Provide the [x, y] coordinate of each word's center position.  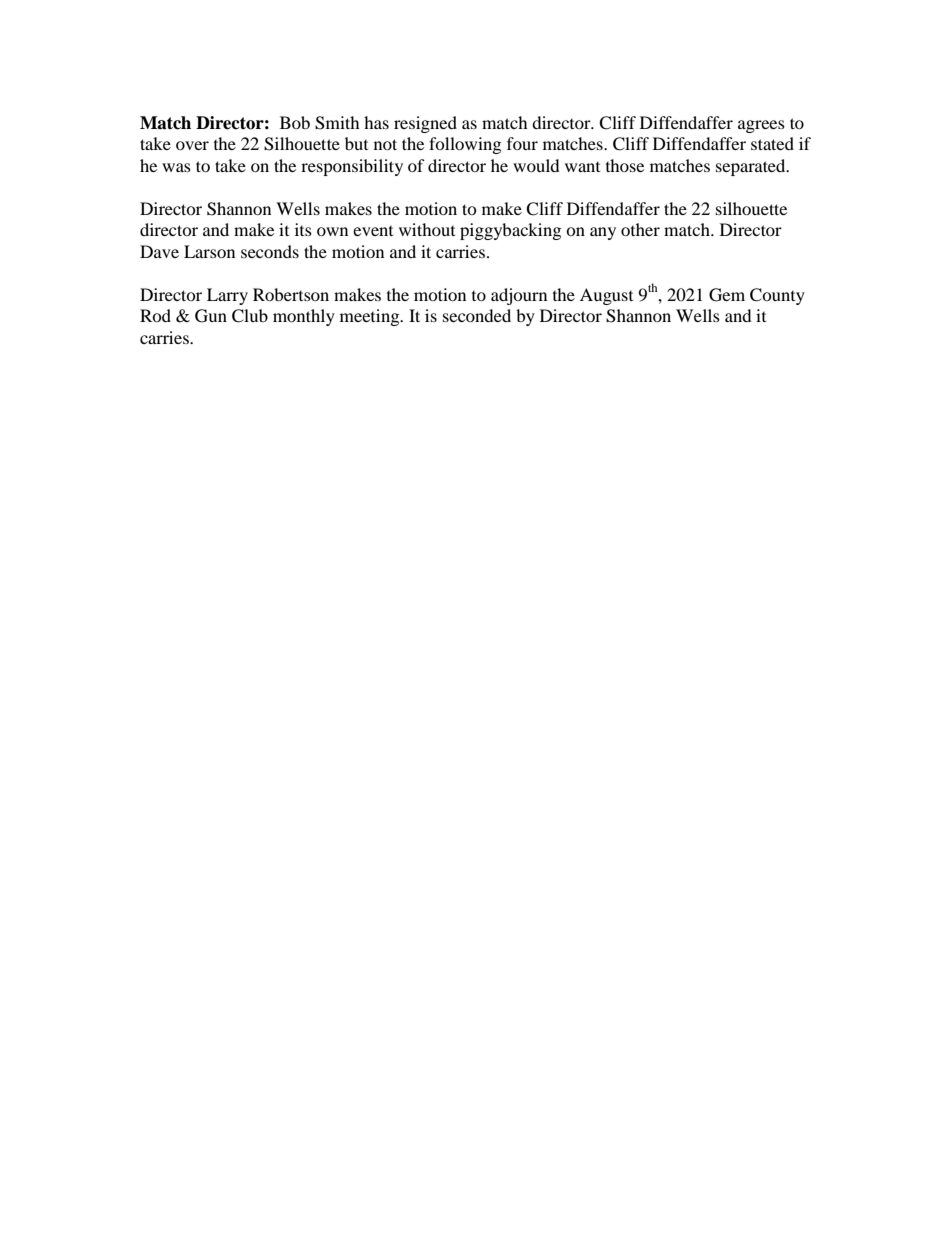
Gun [211, 316]
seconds [270, 251]
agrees [761, 126]
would [536, 165]
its [303, 229]
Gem [727, 295]
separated [752, 167]
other [640, 229]
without [427, 229]
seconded [477, 315]
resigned [425, 124]
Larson [209, 251]
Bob [295, 122]
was [176, 167]
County [777, 296]
